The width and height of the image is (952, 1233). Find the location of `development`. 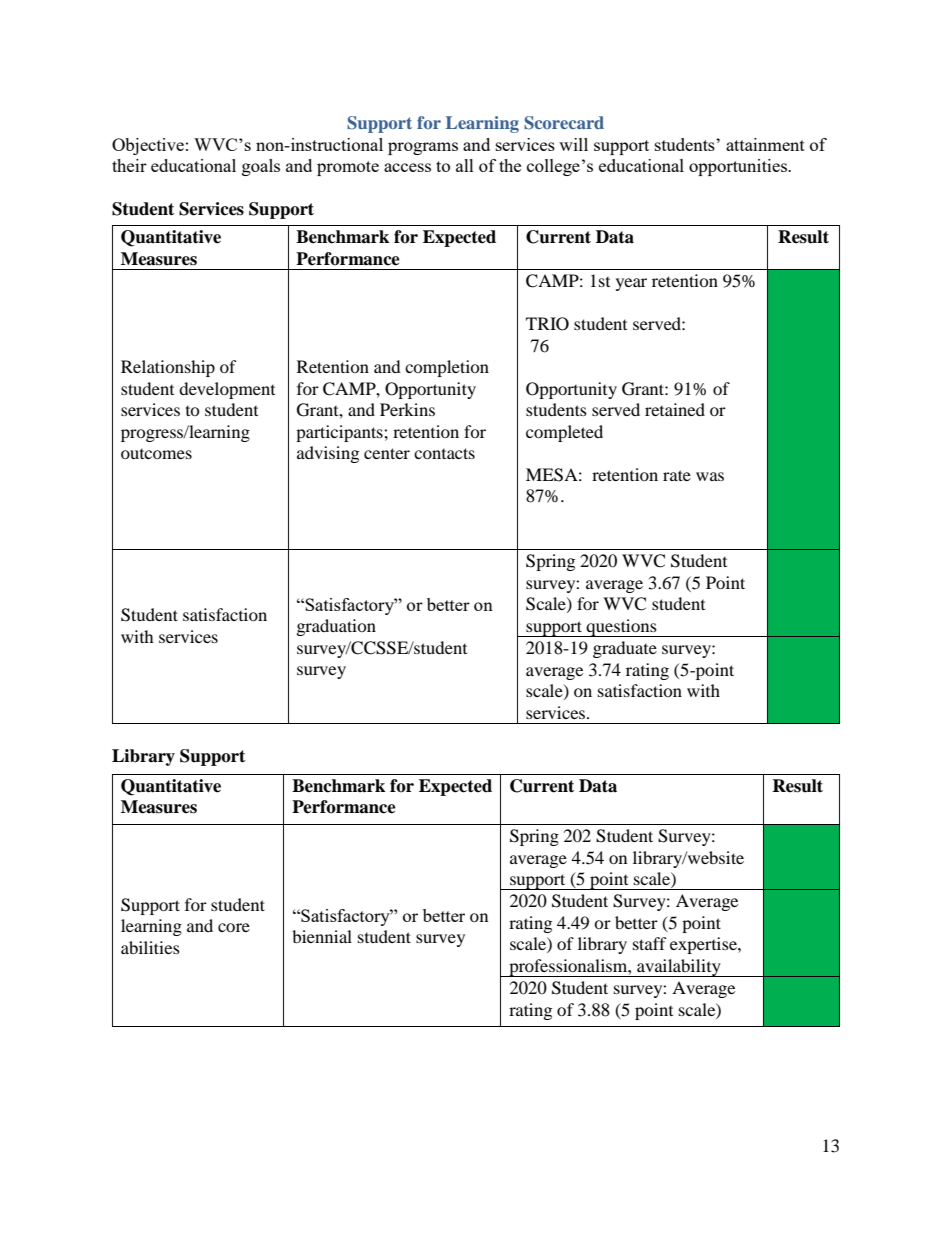

development is located at coordinates (227, 390).
